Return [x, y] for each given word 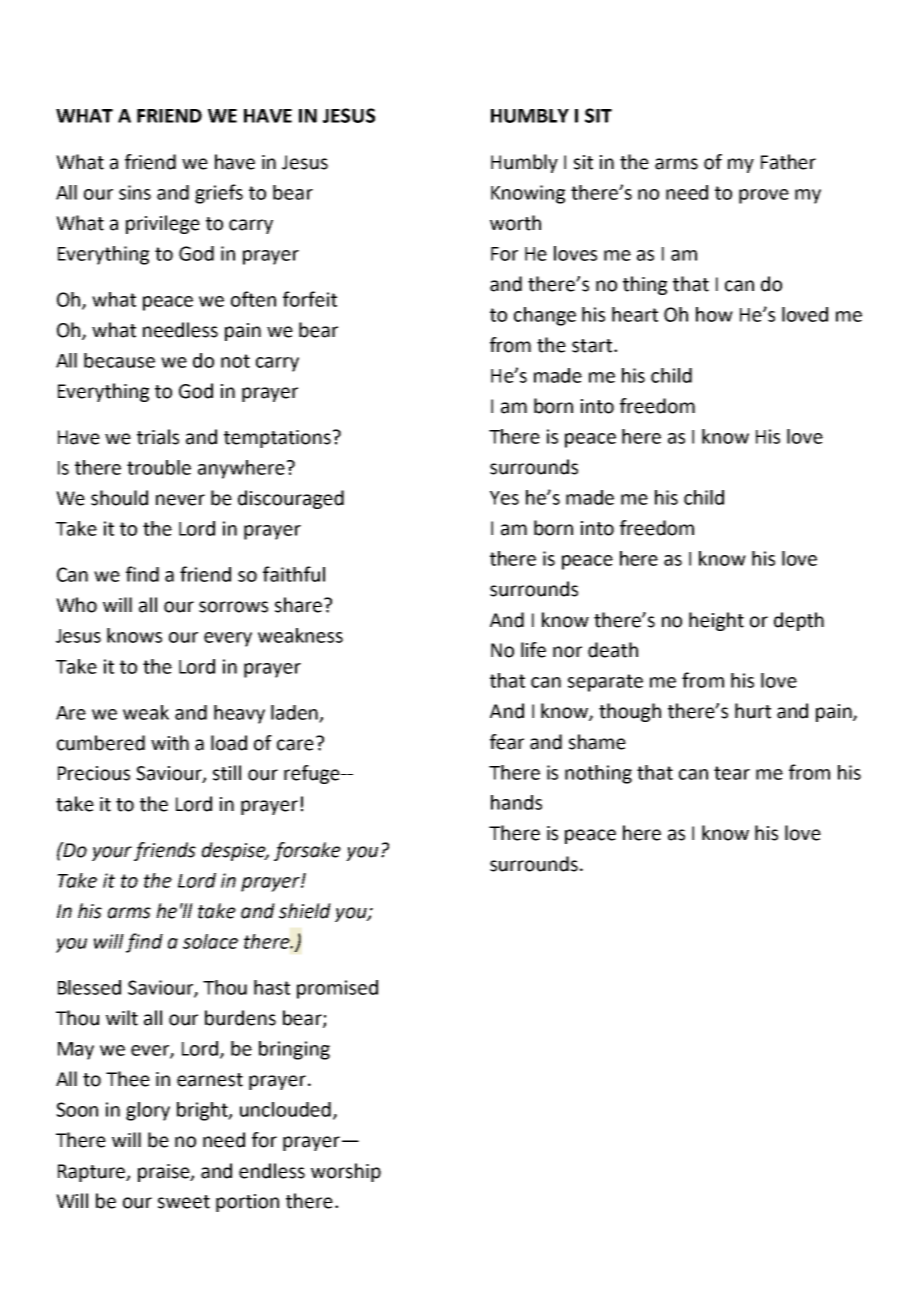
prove [764, 196]
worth [515, 223]
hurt [753, 711]
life [533, 650]
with [170, 743]
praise [165, 1173]
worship [346, 1172]
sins [135, 192]
